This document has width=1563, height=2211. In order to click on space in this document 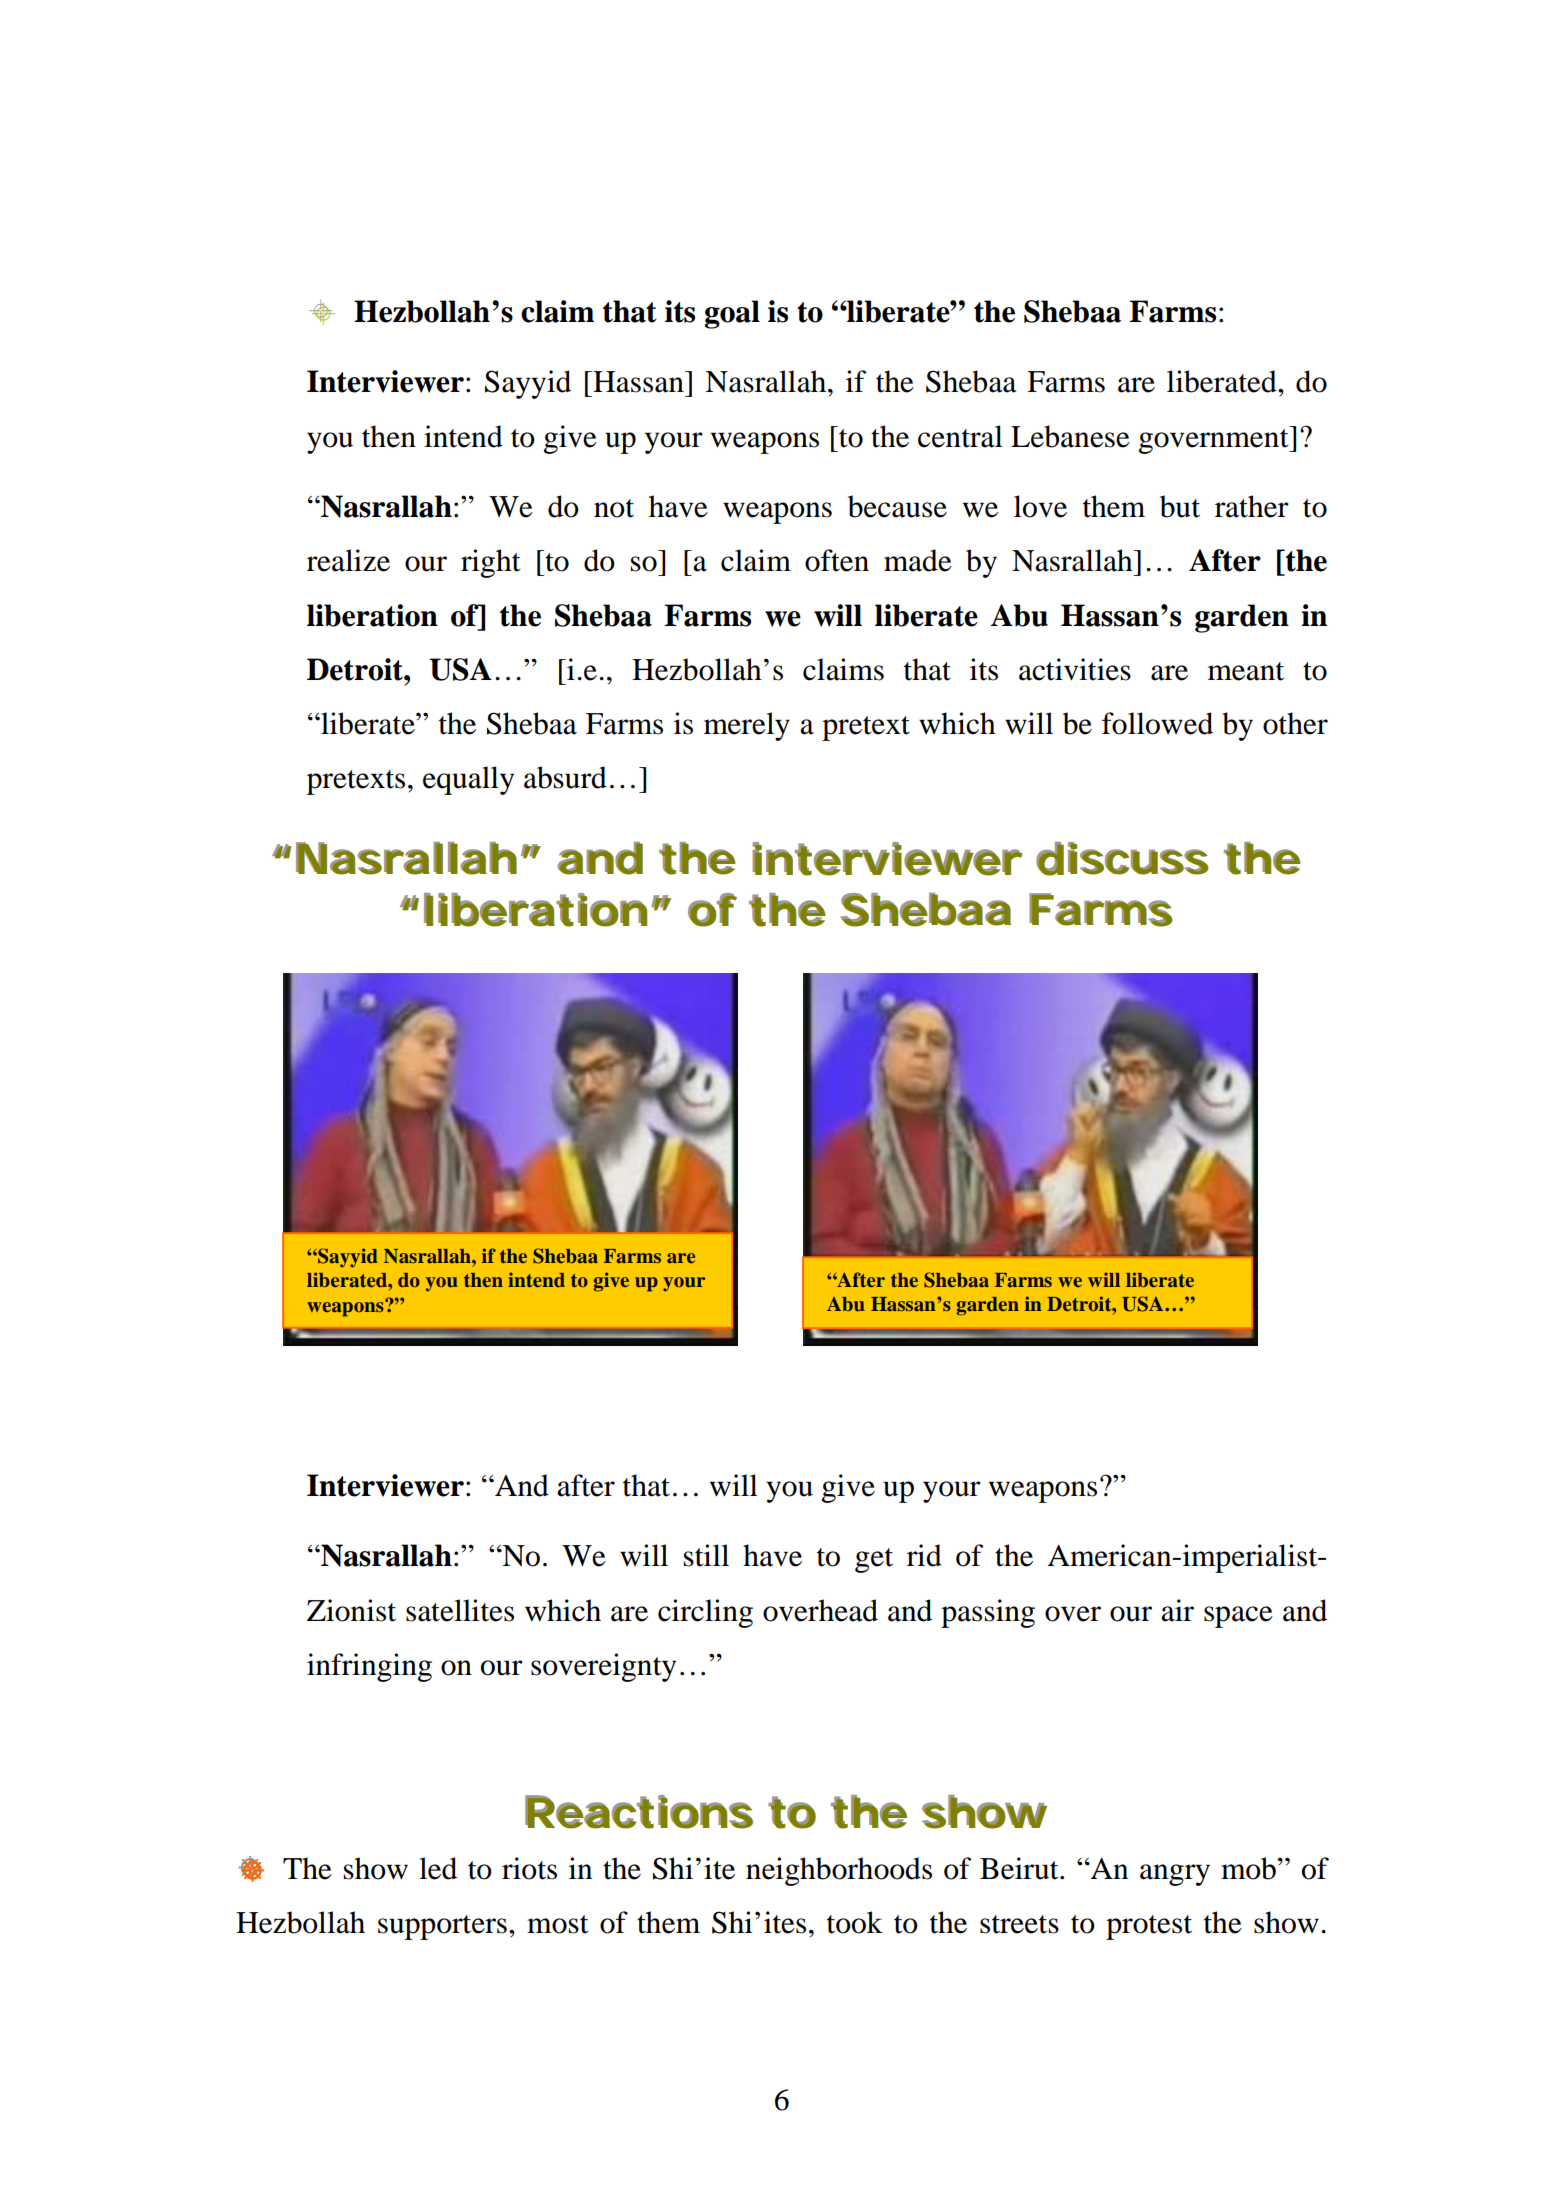, I will do `click(1238, 1617)`.
